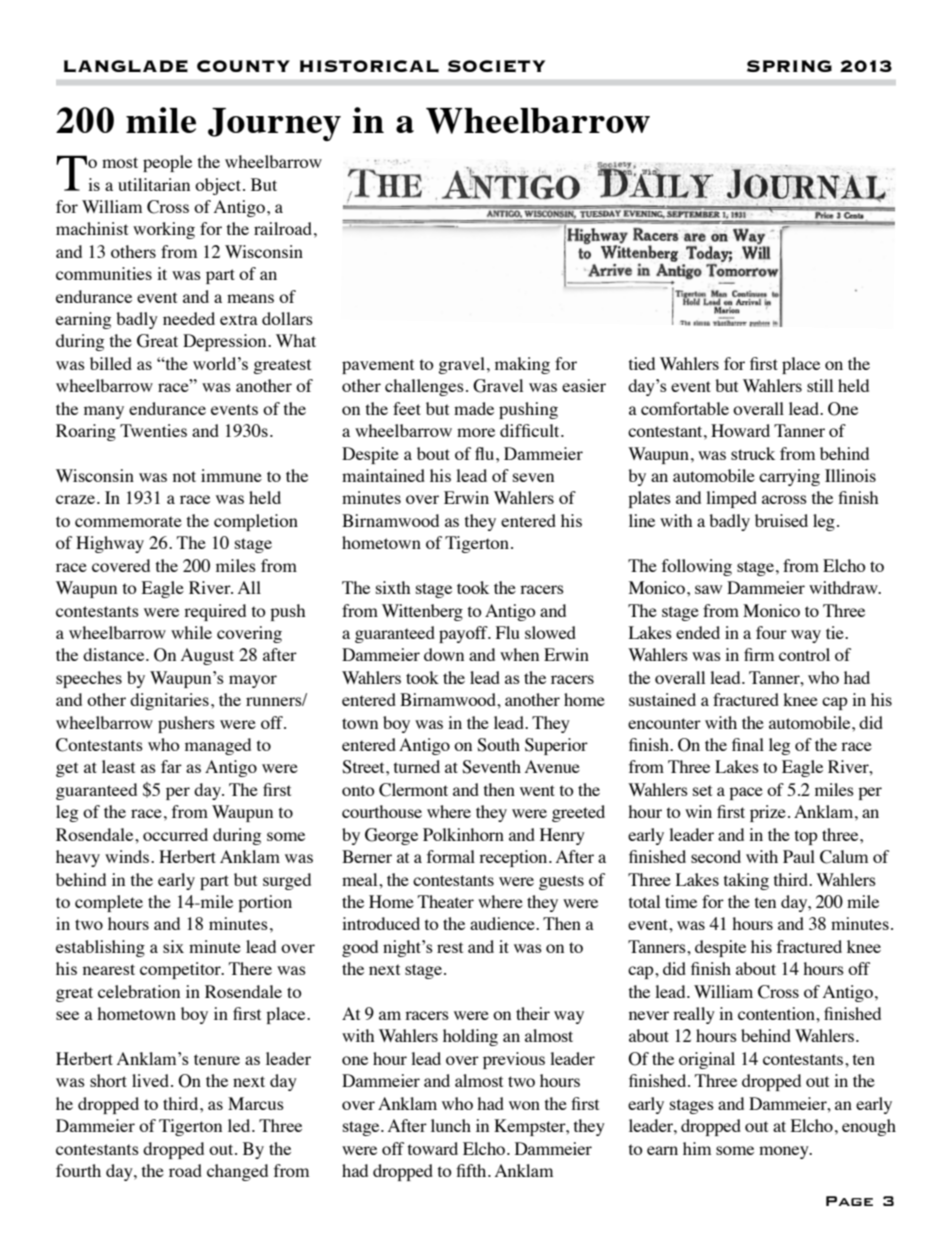 The width and height of the page is (952, 1233). I want to click on fifth, so click(472, 1170).
